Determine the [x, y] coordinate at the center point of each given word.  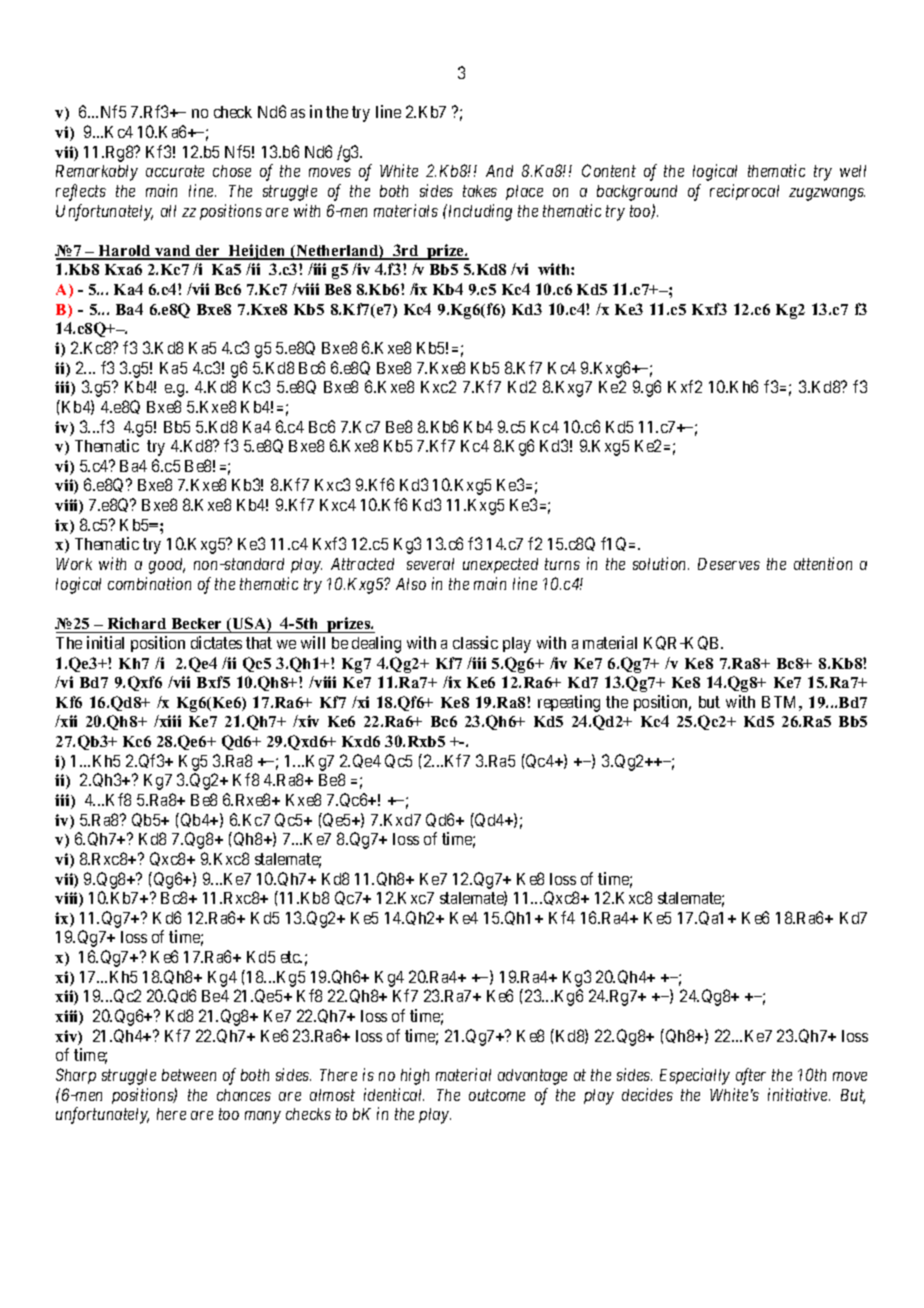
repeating [569, 703]
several [430, 564]
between [189, 1075]
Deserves [729, 564]
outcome [497, 1095]
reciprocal [744, 192]
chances [244, 1095]
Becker [196, 623]
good [167, 566]
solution [661, 563]
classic [475, 642]
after [751, 1076]
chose [232, 171]
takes [480, 191]
